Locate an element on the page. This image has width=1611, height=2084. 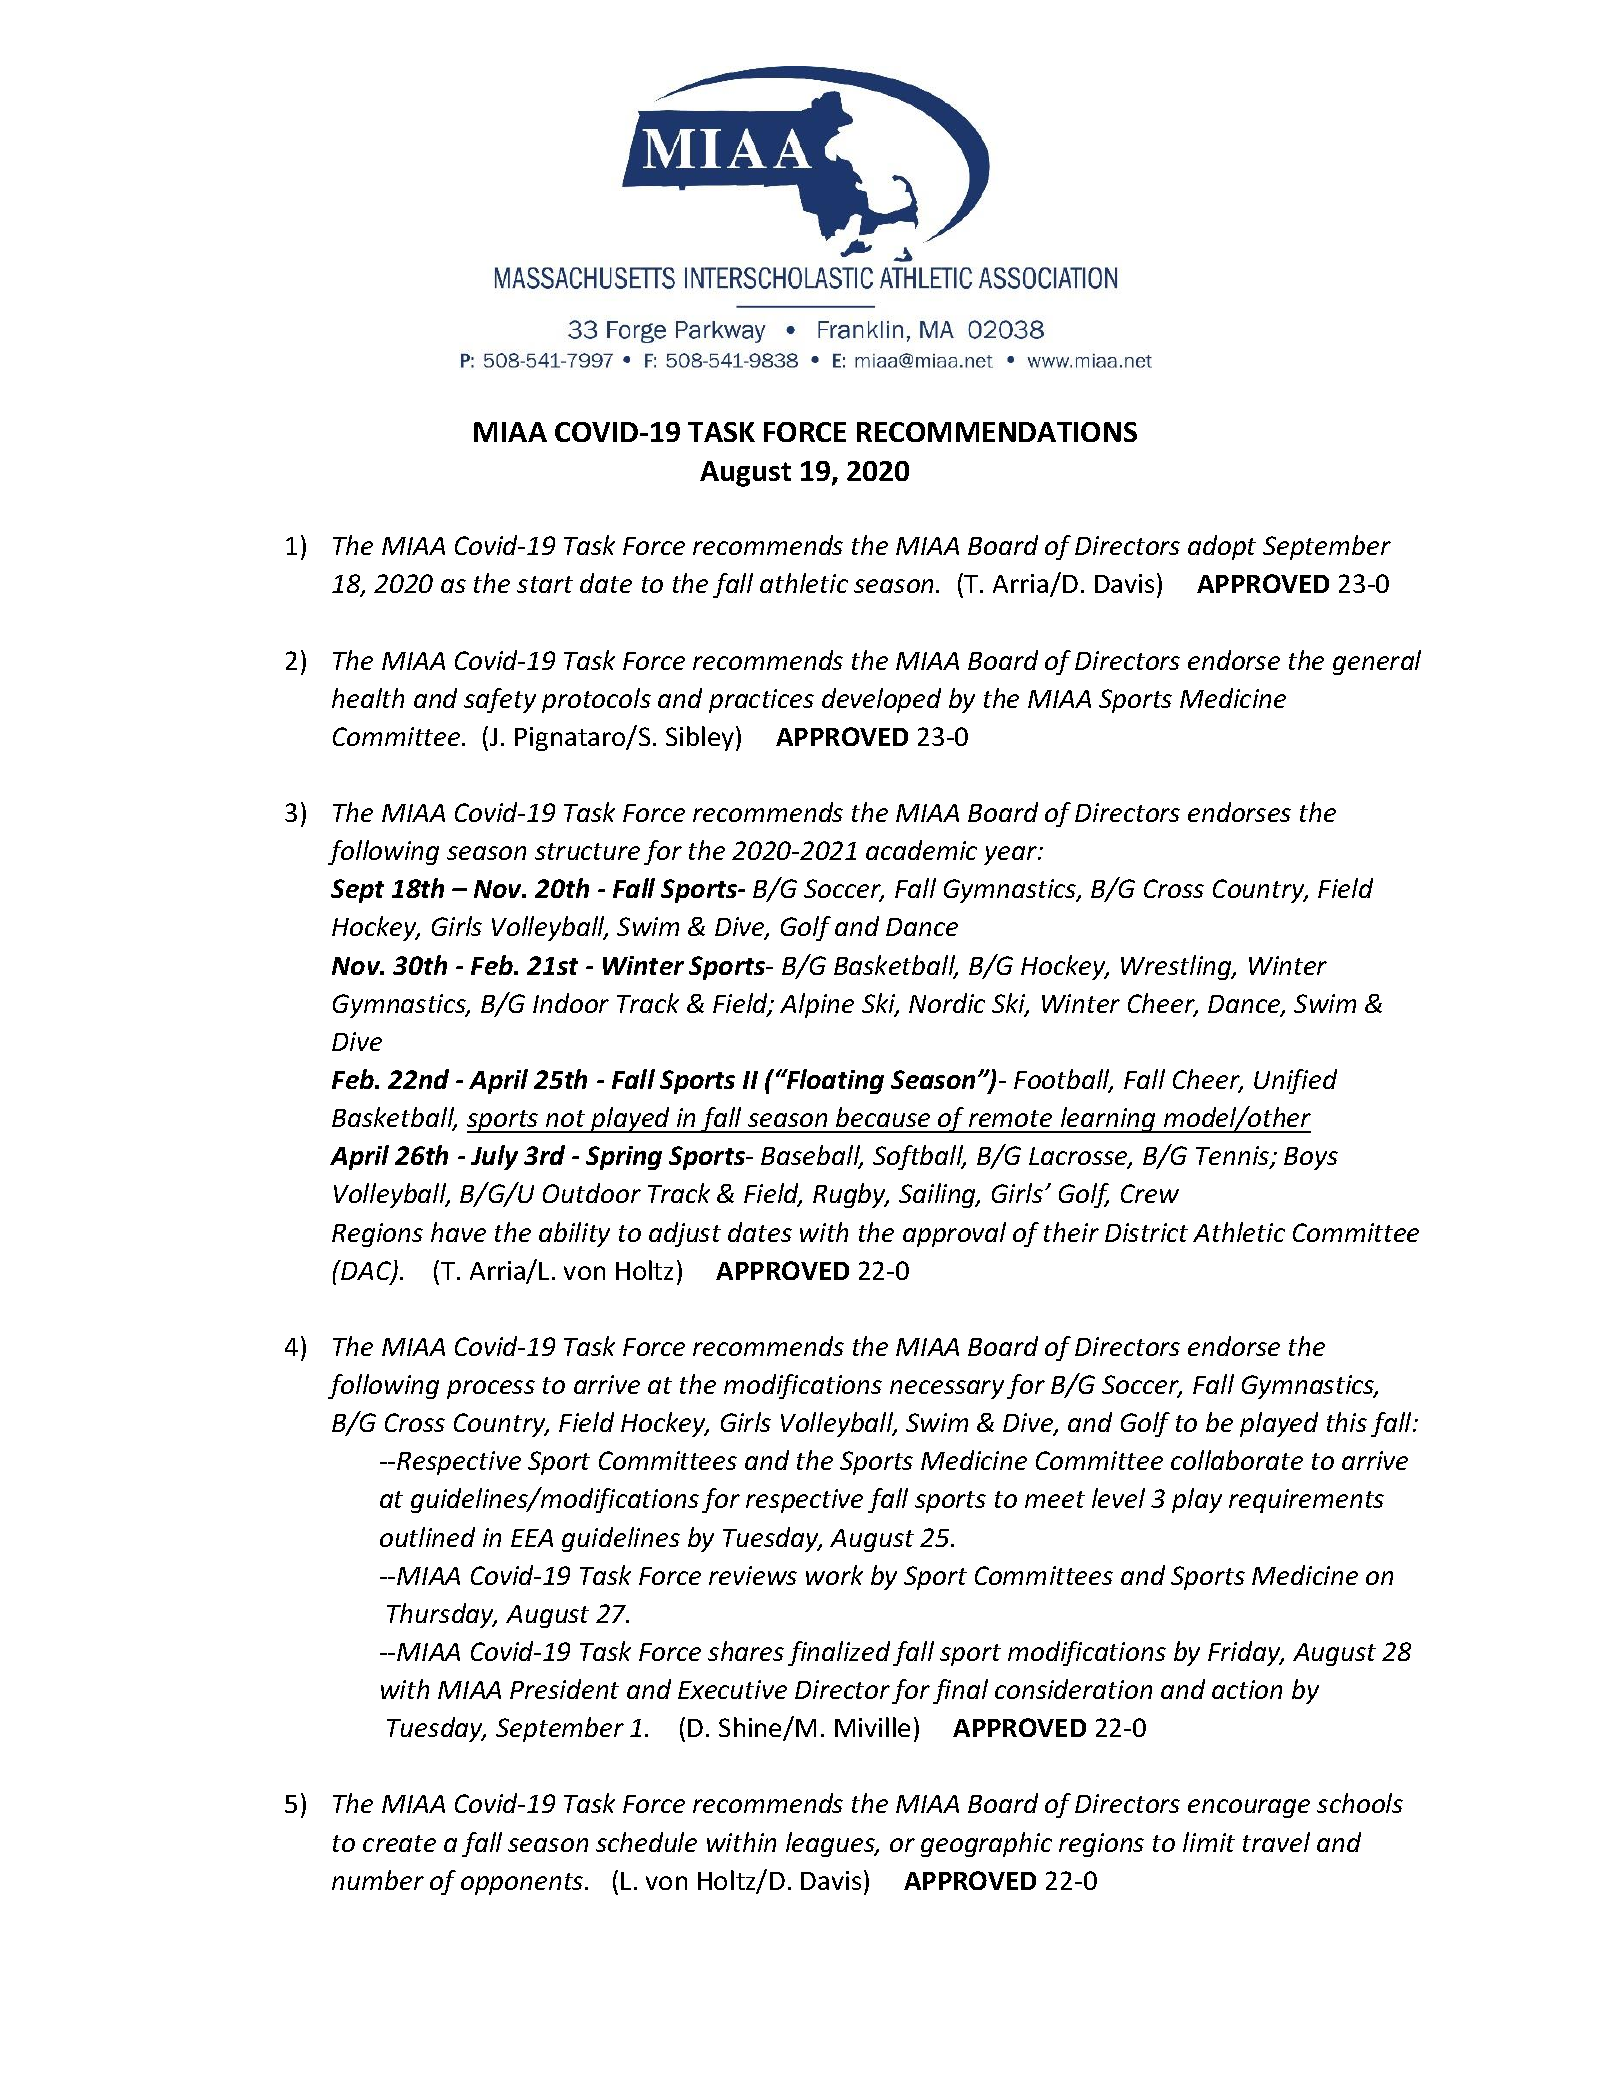
start is located at coordinates (545, 584).
